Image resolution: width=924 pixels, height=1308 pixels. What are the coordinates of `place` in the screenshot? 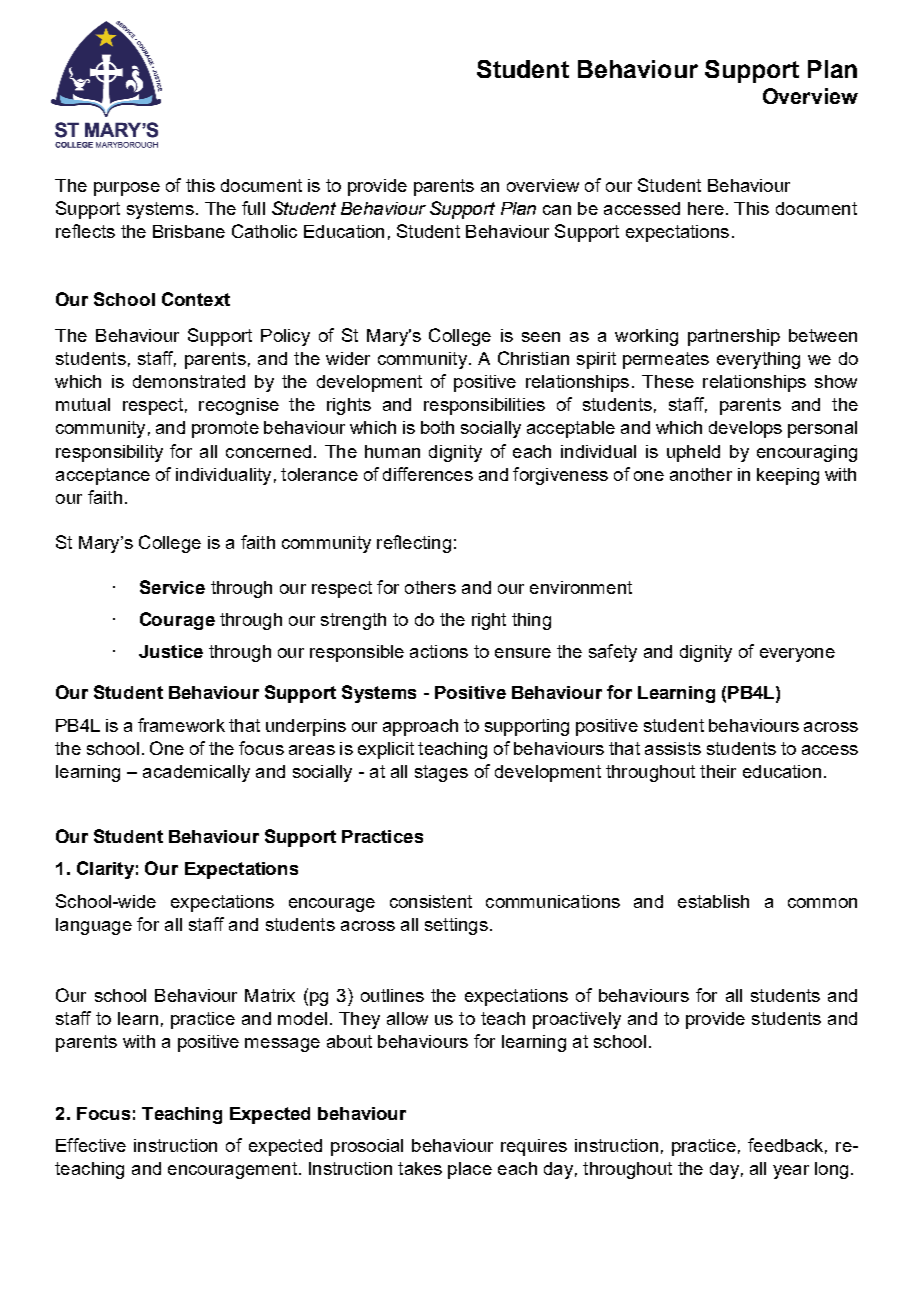 It's located at (470, 1170).
